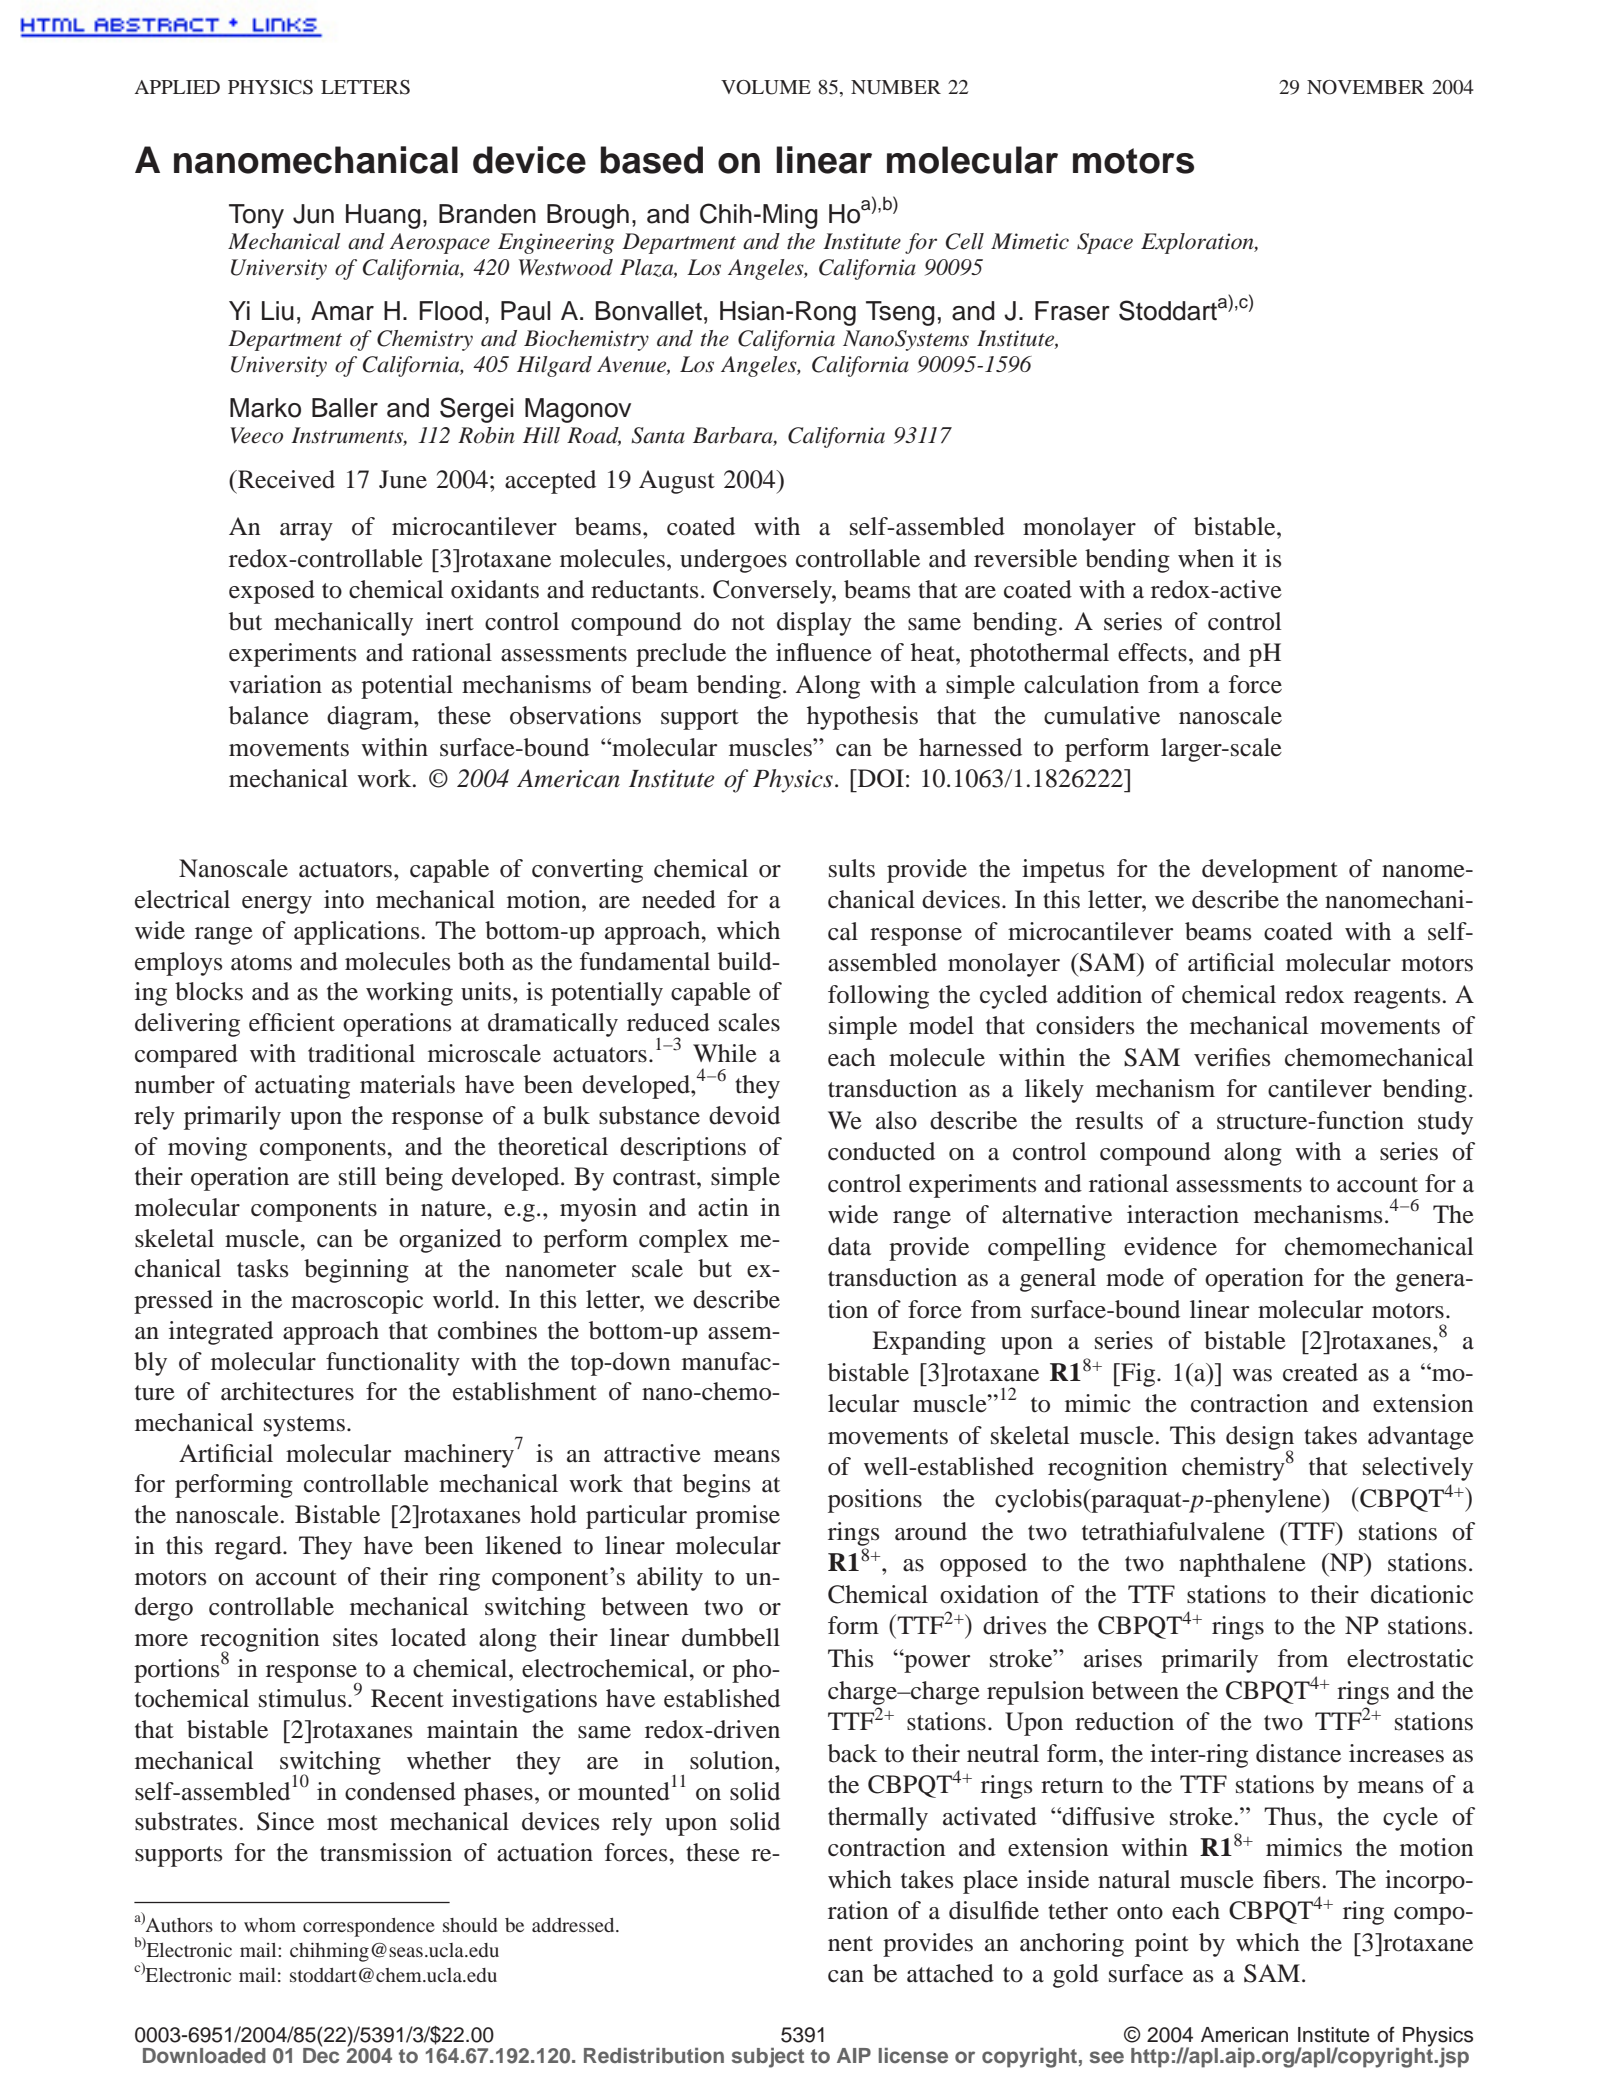  What do you see at coordinates (766, 87) in the screenshot?
I see `VOLUME` at bounding box center [766, 87].
